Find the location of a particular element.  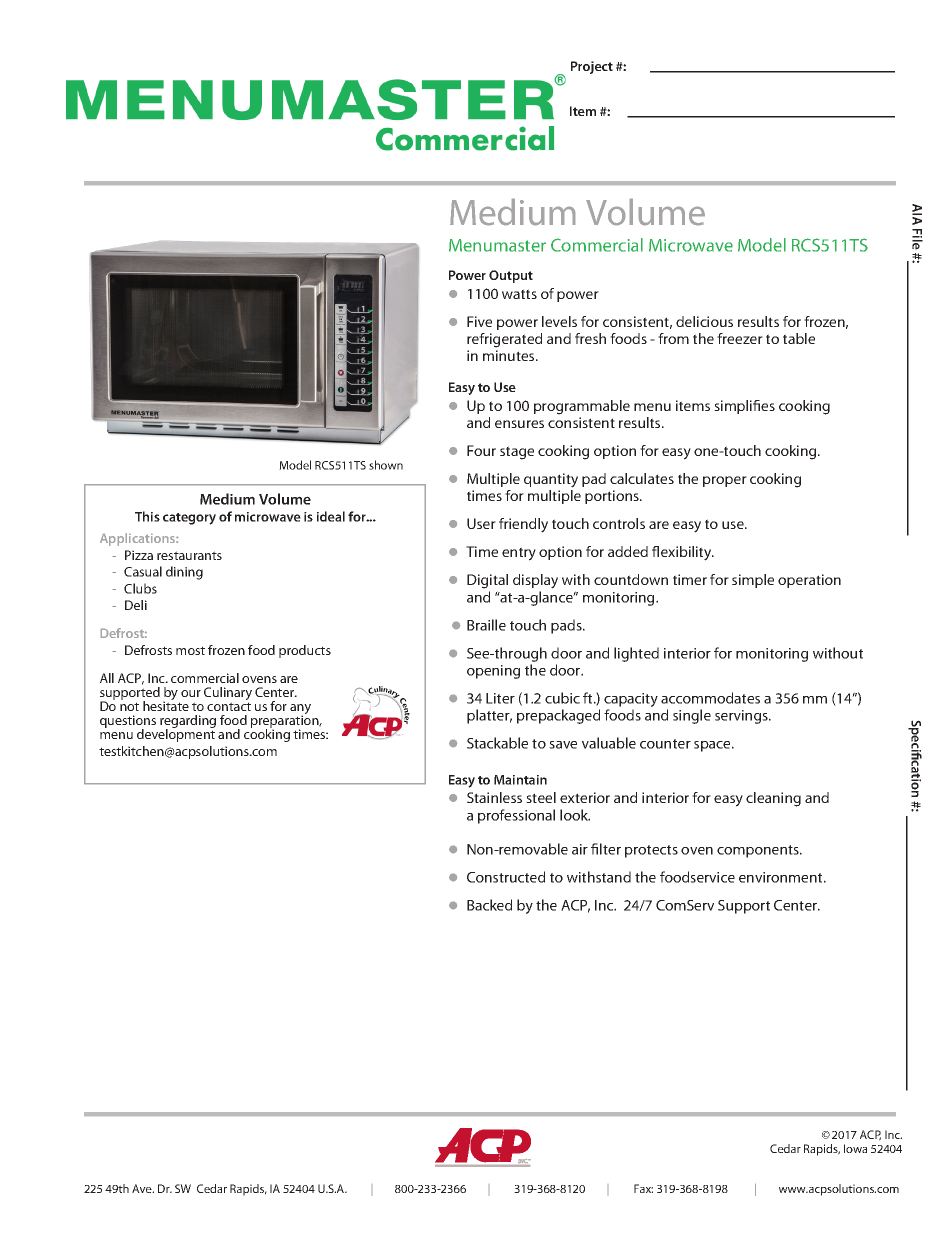

freezer is located at coordinates (740, 338).
